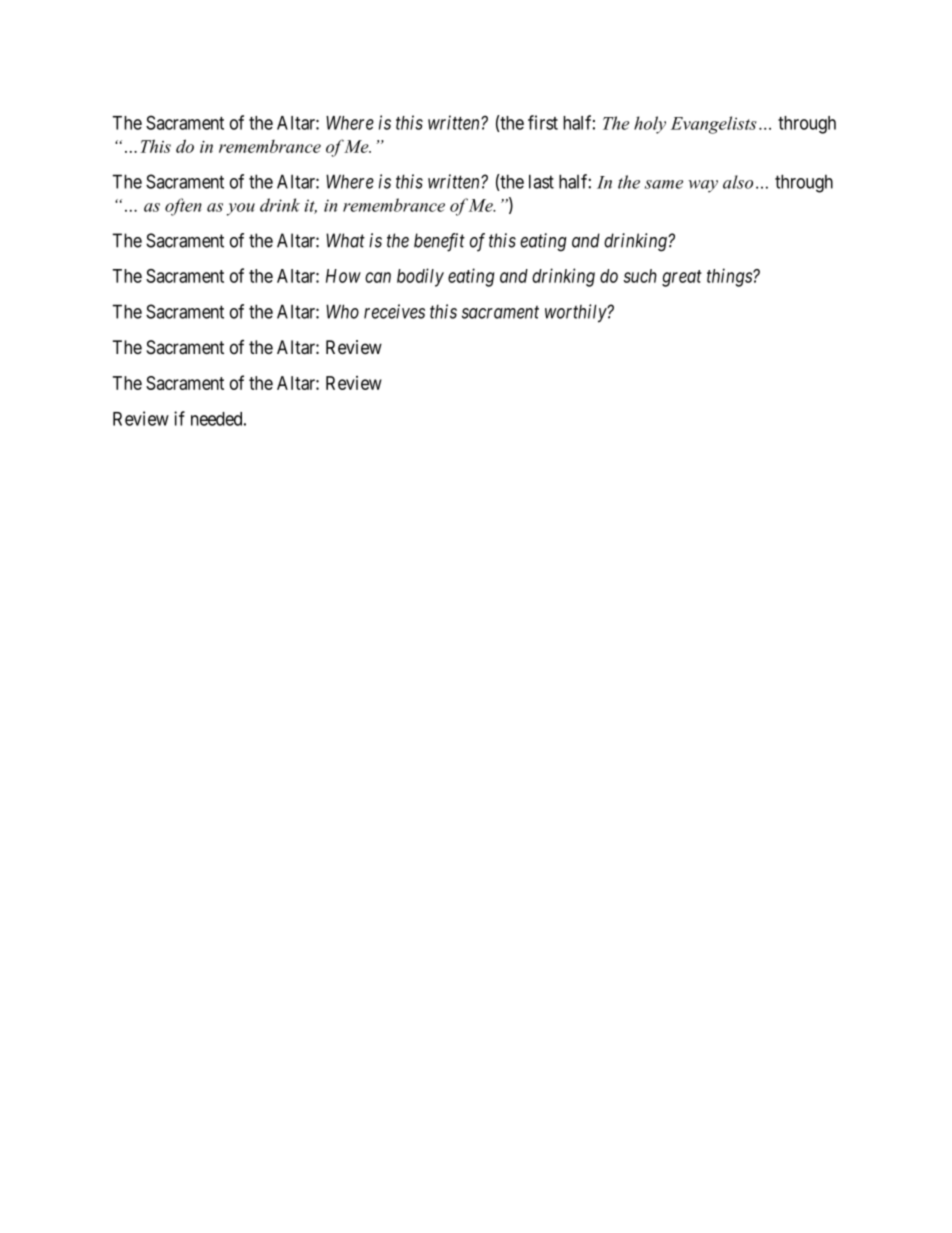 This screenshot has height=1233, width=952. Describe the element at coordinates (714, 125) in the screenshot. I see `Evangelists` at that location.
